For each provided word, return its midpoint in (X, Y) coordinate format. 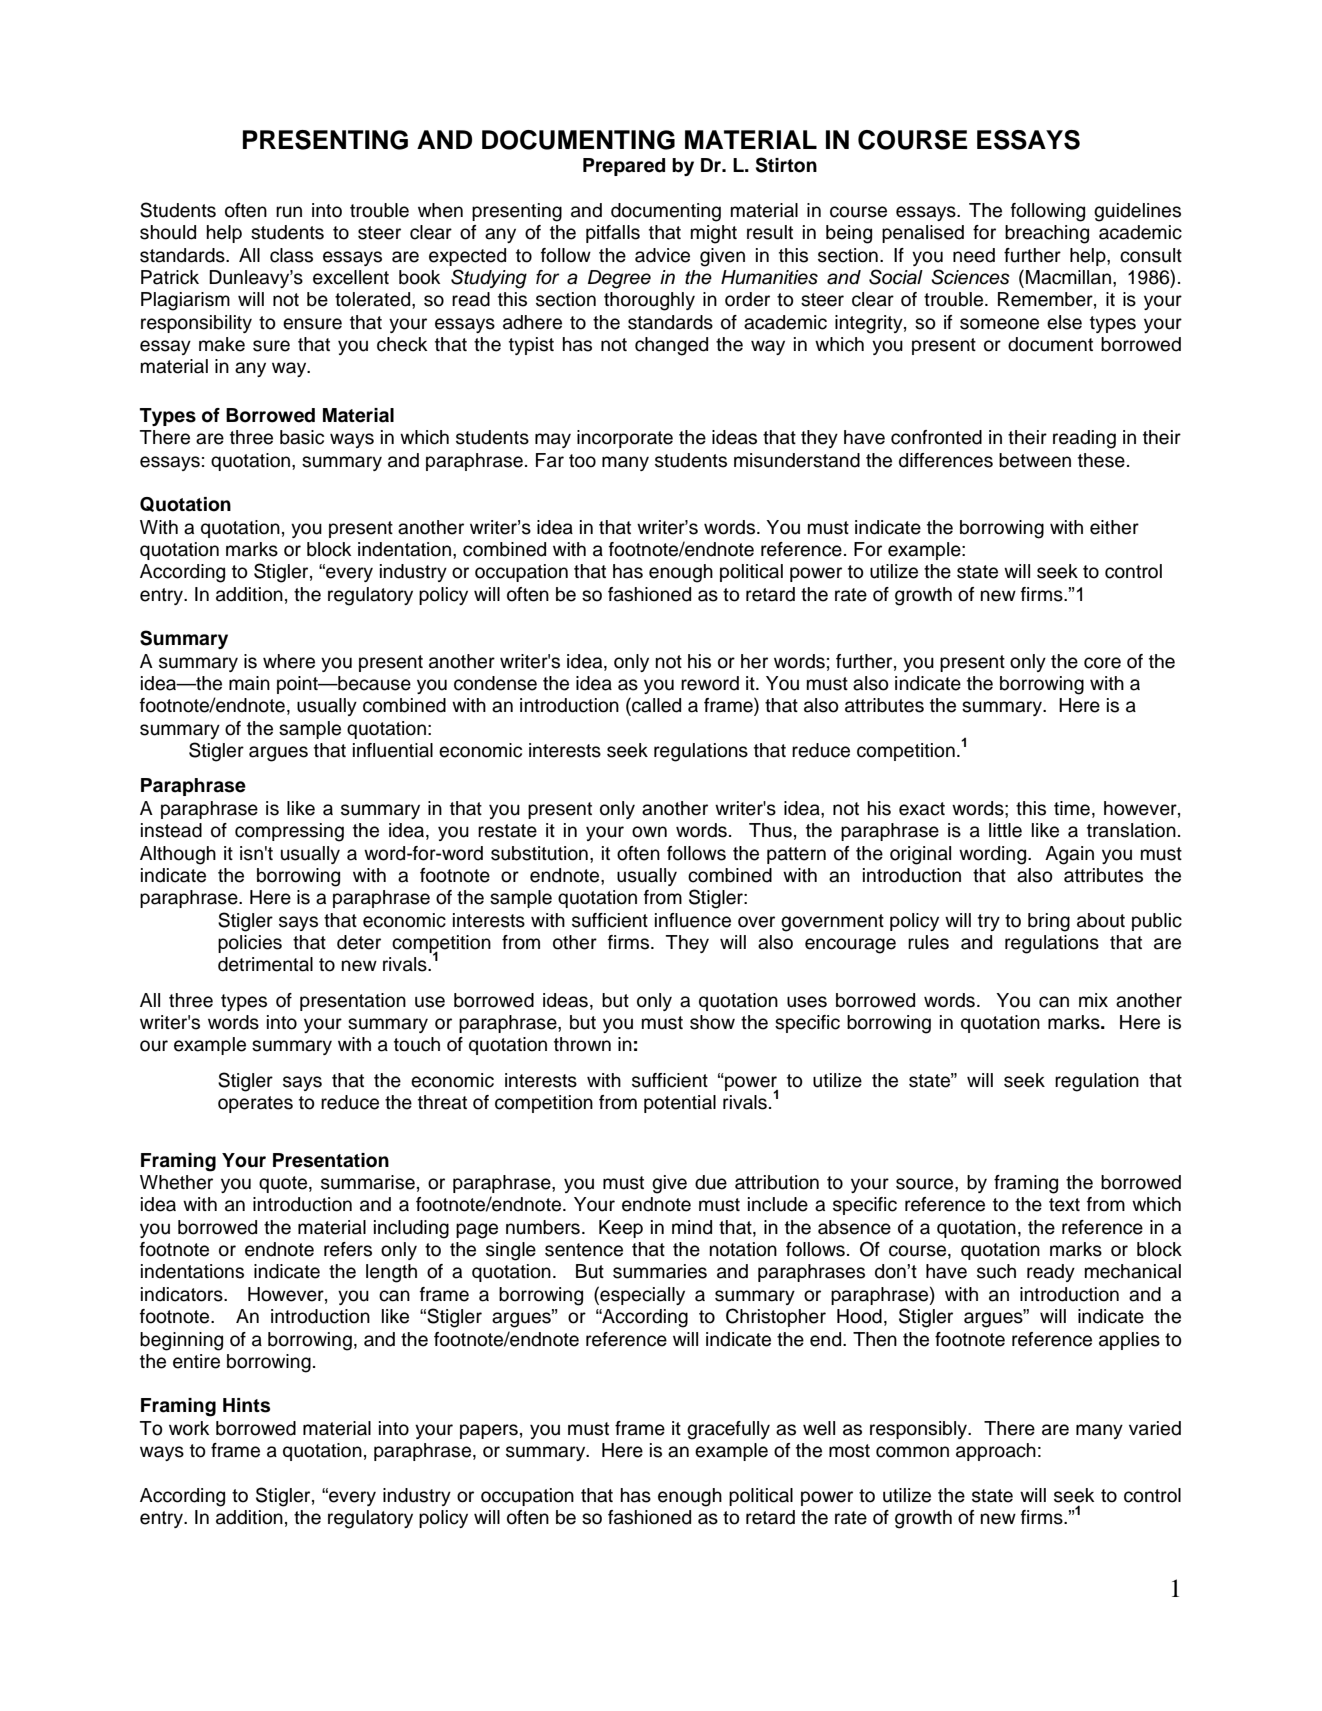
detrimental (265, 964)
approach (996, 1452)
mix (1093, 1000)
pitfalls (613, 234)
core (1102, 663)
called (655, 705)
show (712, 1022)
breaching (1047, 234)
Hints (246, 1405)
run (289, 212)
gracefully (728, 1430)
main (249, 683)
